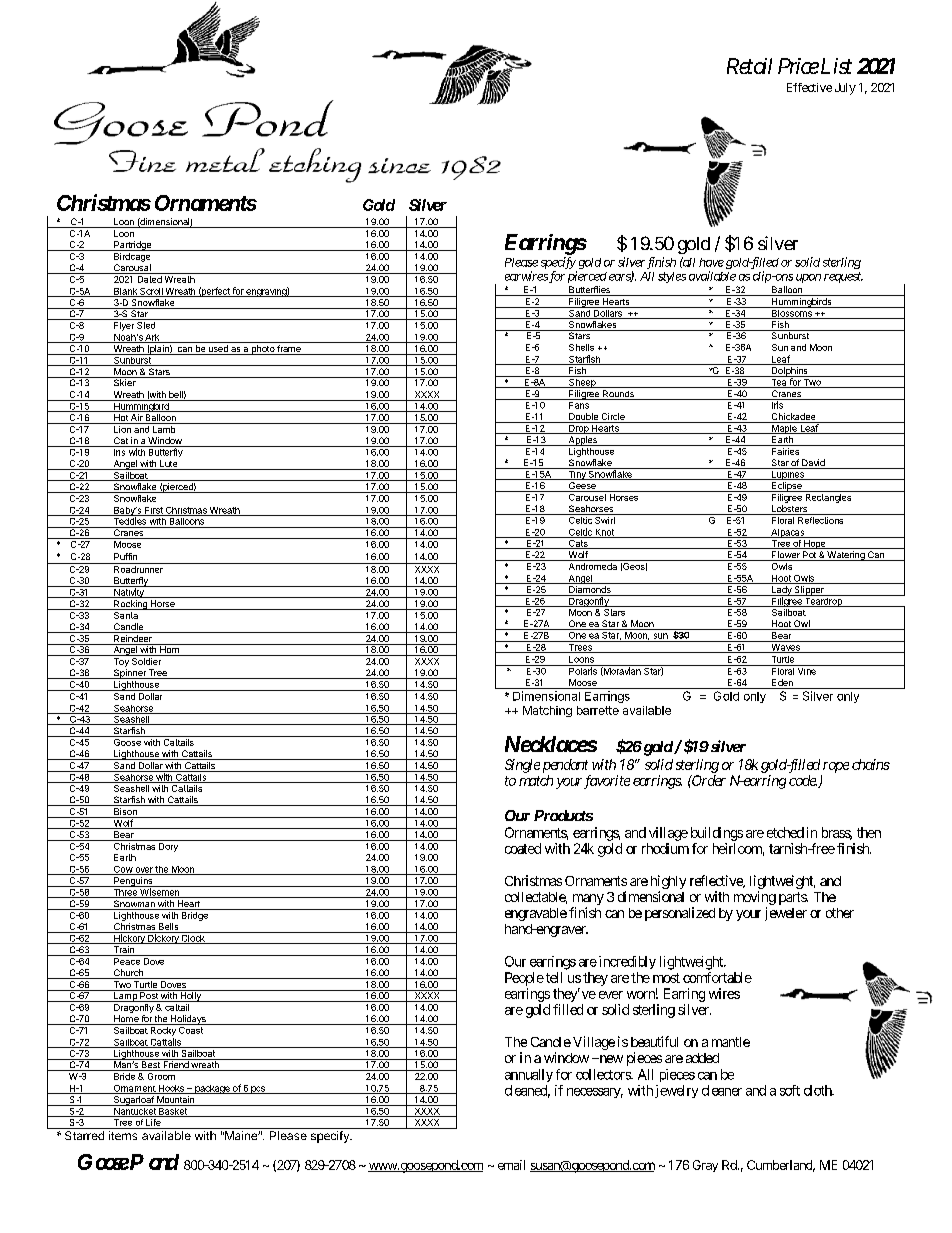 The height and width of the image is (1233, 952). What do you see at coordinates (212, 1089) in the image?
I see `package` at bounding box center [212, 1089].
